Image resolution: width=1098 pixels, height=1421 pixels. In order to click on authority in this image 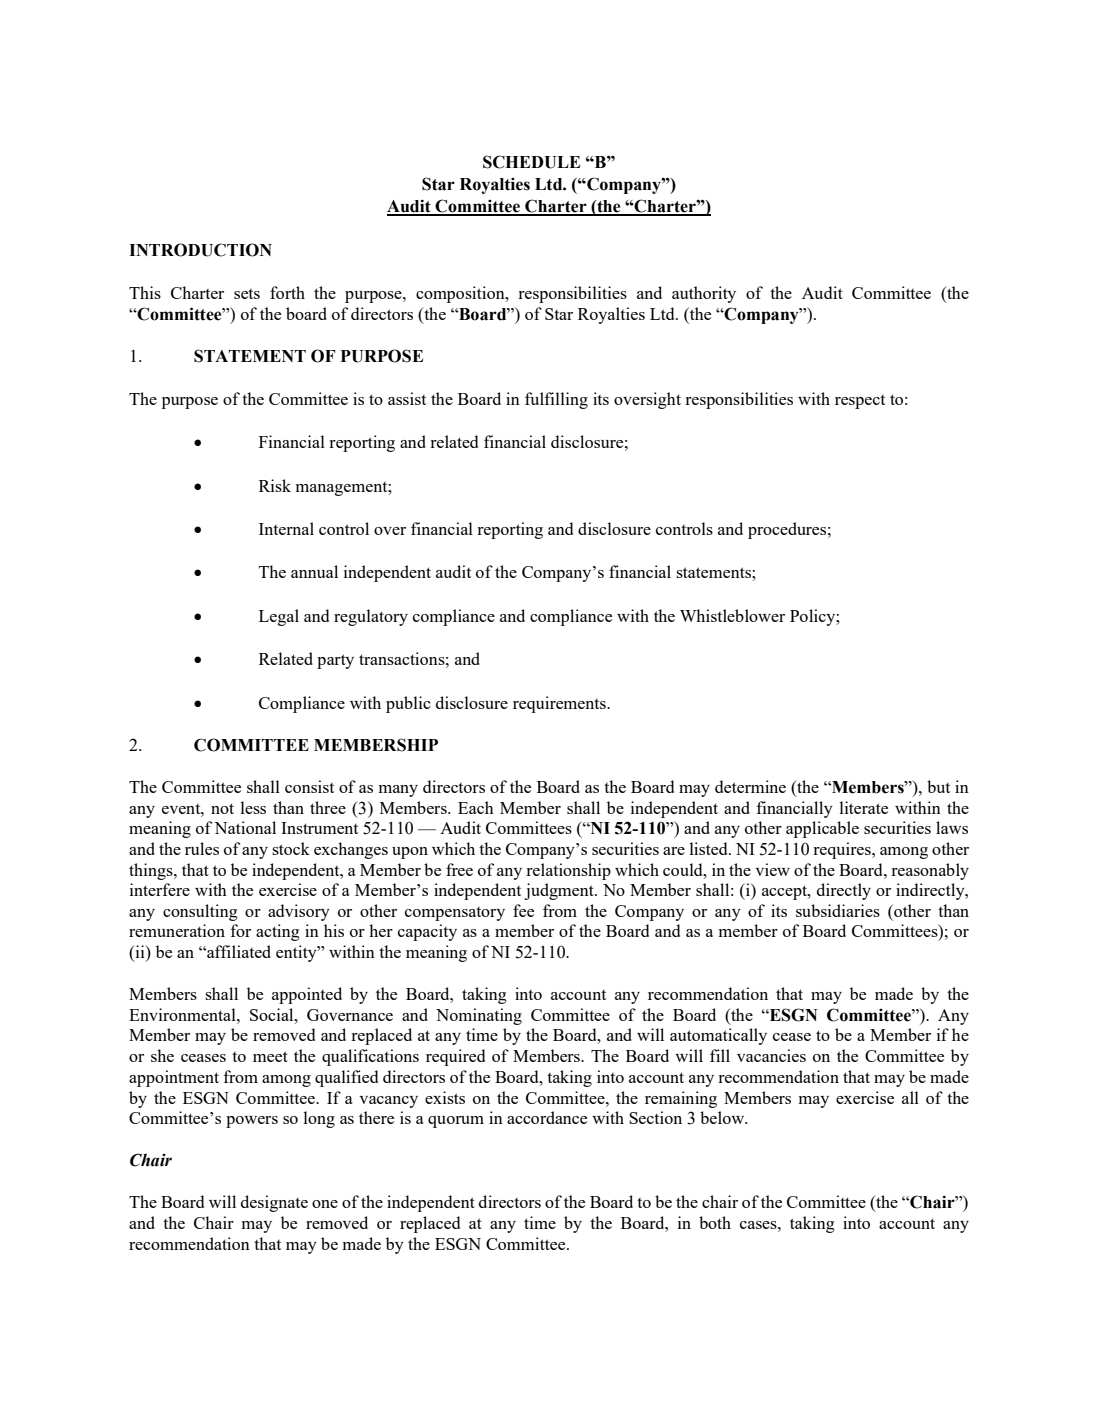, I will do `click(704, 294)`.
